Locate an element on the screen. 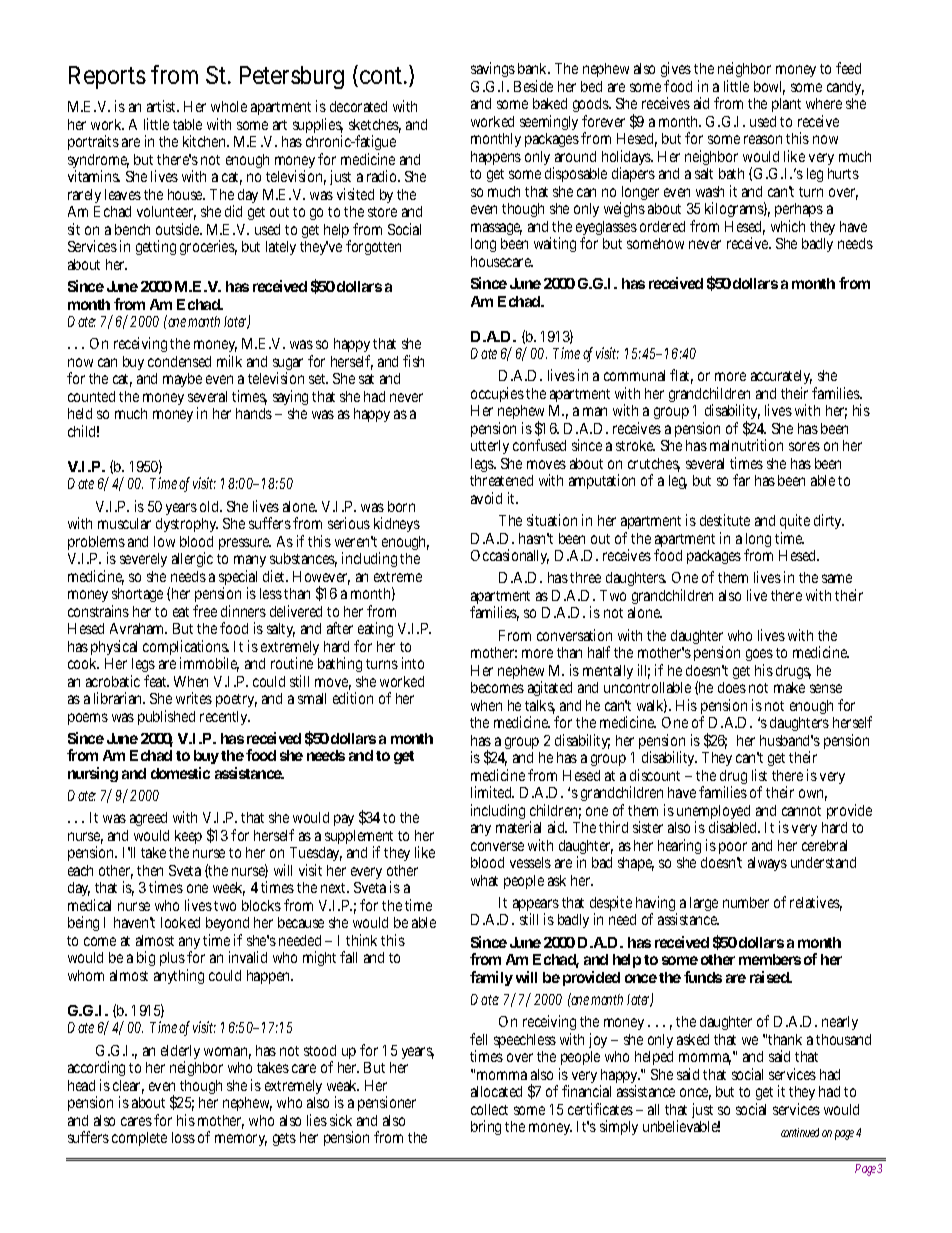 The image size is (952, 1233). condensed is located at coordinates (179, 361).
